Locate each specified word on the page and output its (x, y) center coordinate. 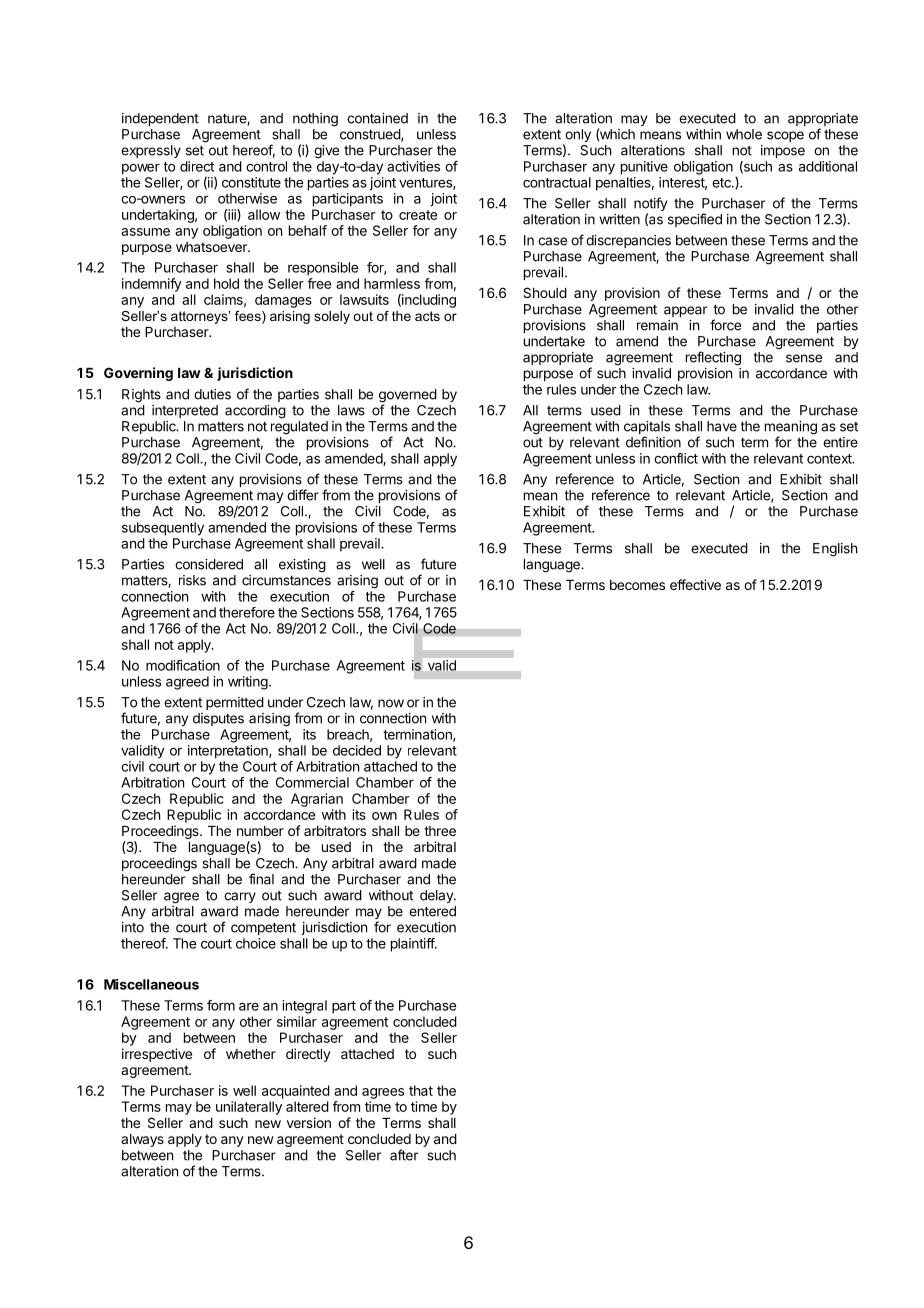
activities (413, 166)
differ (303, 495)
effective (695, 584)
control (266, 166)
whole (744, 134)
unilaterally (249, 1108)
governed (408, 397)
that (421, 1090)
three (440, 831)
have (722, 426)
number (260, 831)
